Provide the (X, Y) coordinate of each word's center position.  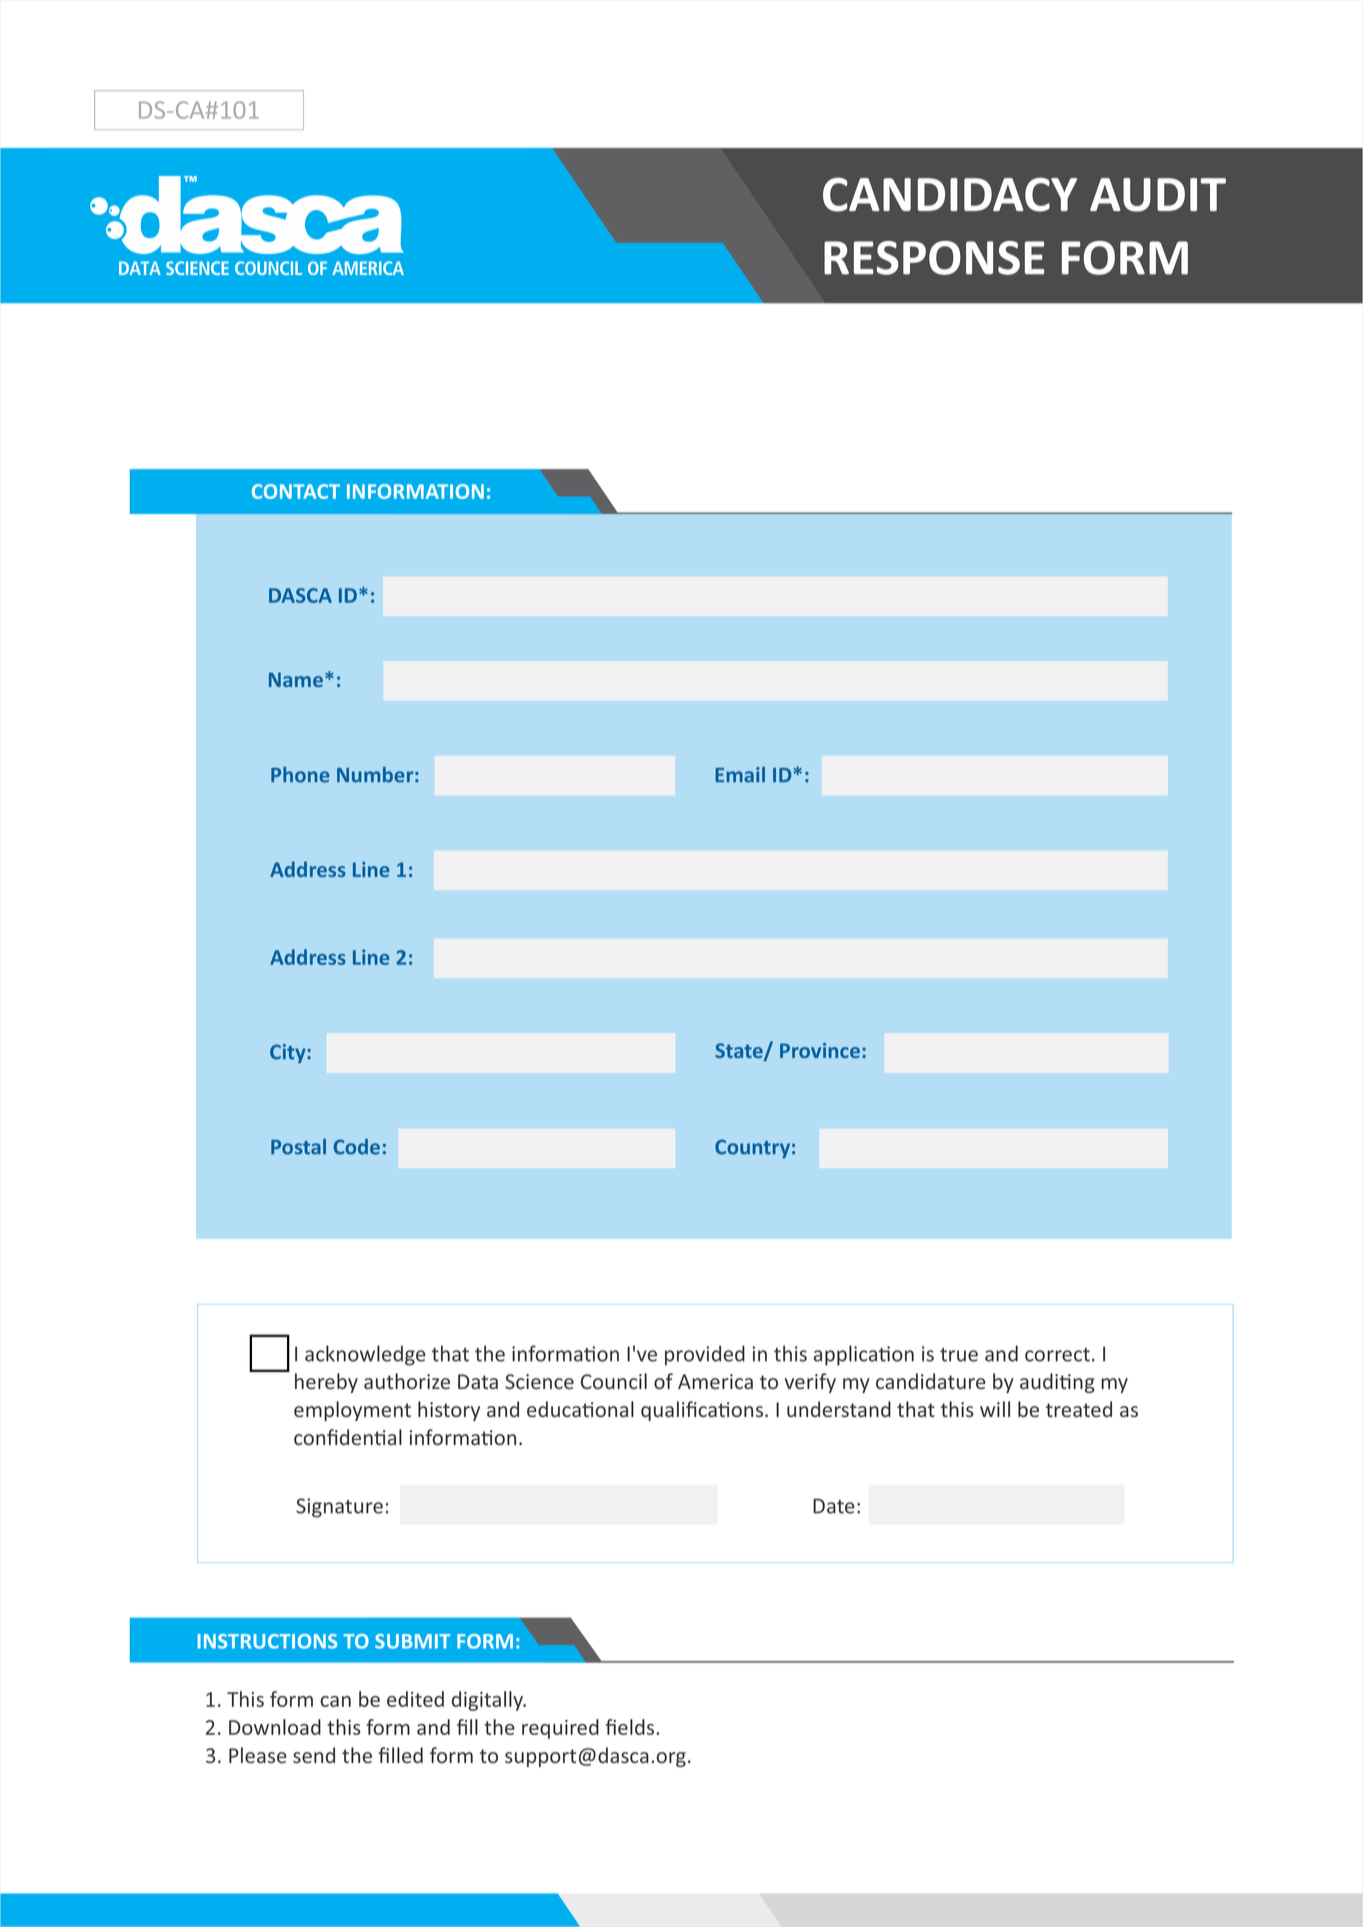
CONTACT (296, 491)
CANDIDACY (950, 194)
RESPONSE (934, 258)
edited (415, 1699)
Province (820, 1050)
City (289, 1053)
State (740, 1052)
